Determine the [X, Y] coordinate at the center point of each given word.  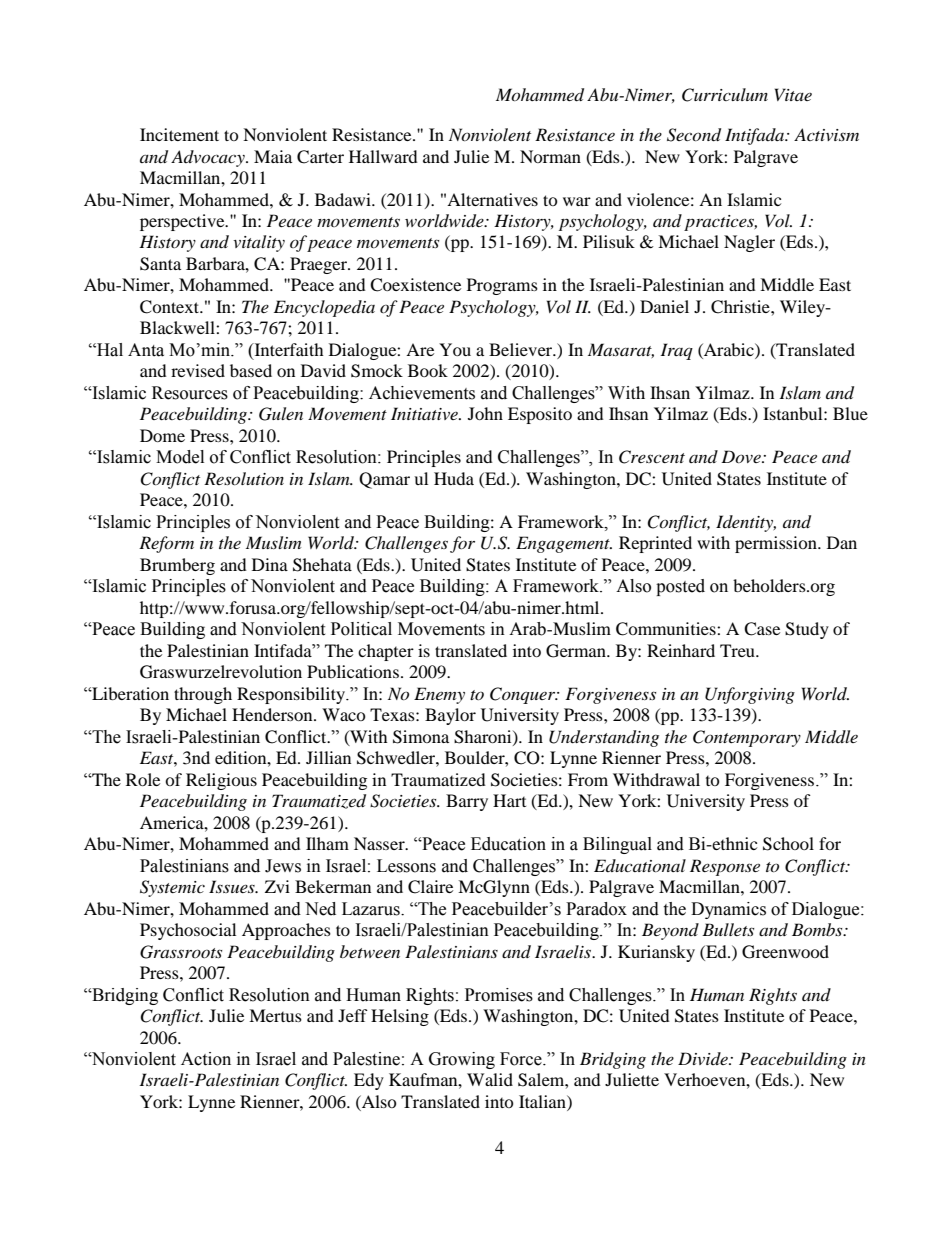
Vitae [793, 94]
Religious [221, 781]
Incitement [179, 134]
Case [762, 629]
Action [206, 1059]
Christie [741, 307]
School [788, 844]
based [251, 370]
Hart [509, 800]
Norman [550, 156]
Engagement [564, 544]
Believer [522, 349]
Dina [270, 564]
